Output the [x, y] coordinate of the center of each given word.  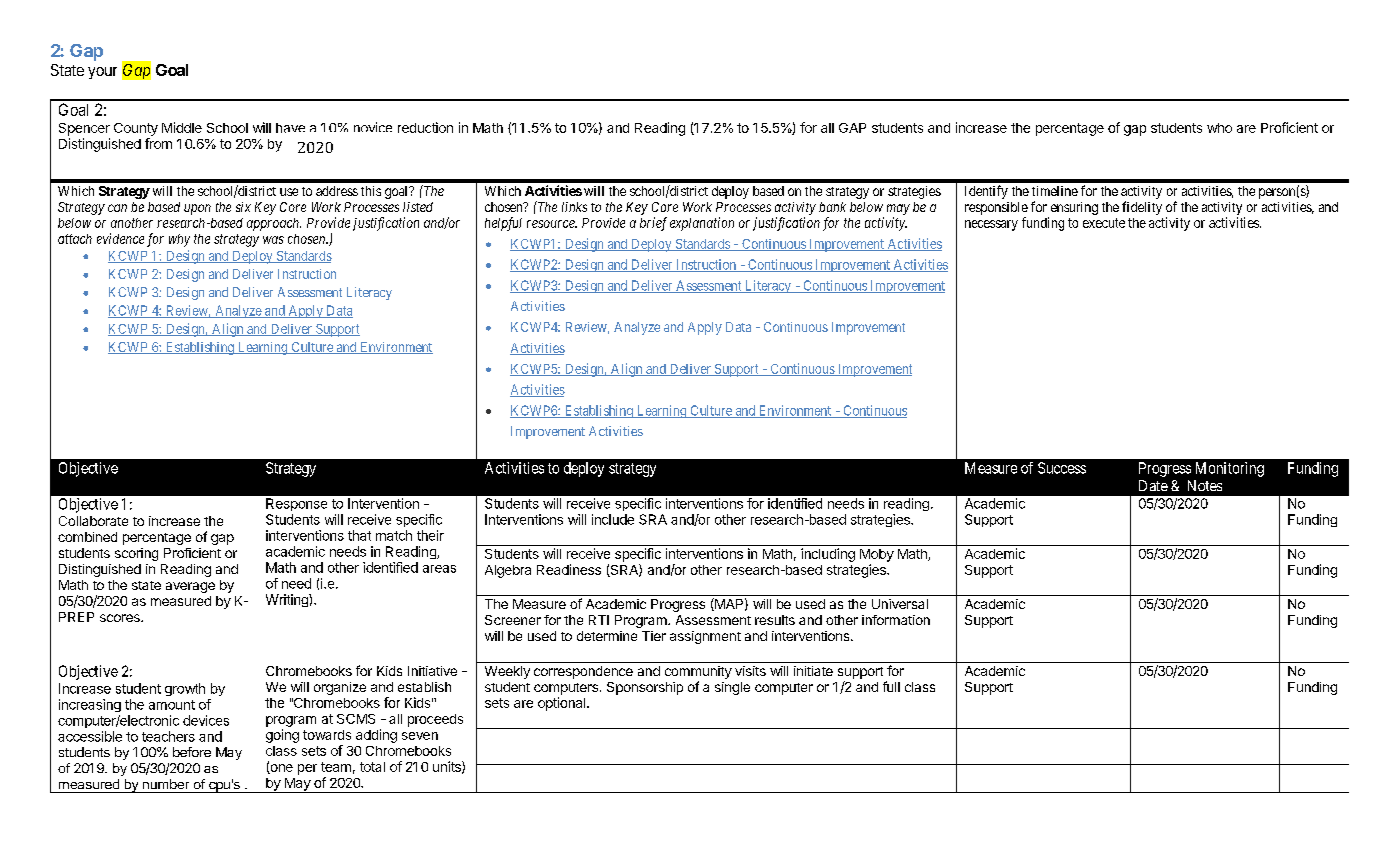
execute [1104, 223]
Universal [900, 604]
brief [653, 224]
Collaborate [93, 521]
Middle [182, 127]
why [179, 240]
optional [563, 704]
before [192, 752]
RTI [599, 620]
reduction [425, 127]
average [190, 587]
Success [1062, 468]
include [613, 519]
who [1219, 128]
